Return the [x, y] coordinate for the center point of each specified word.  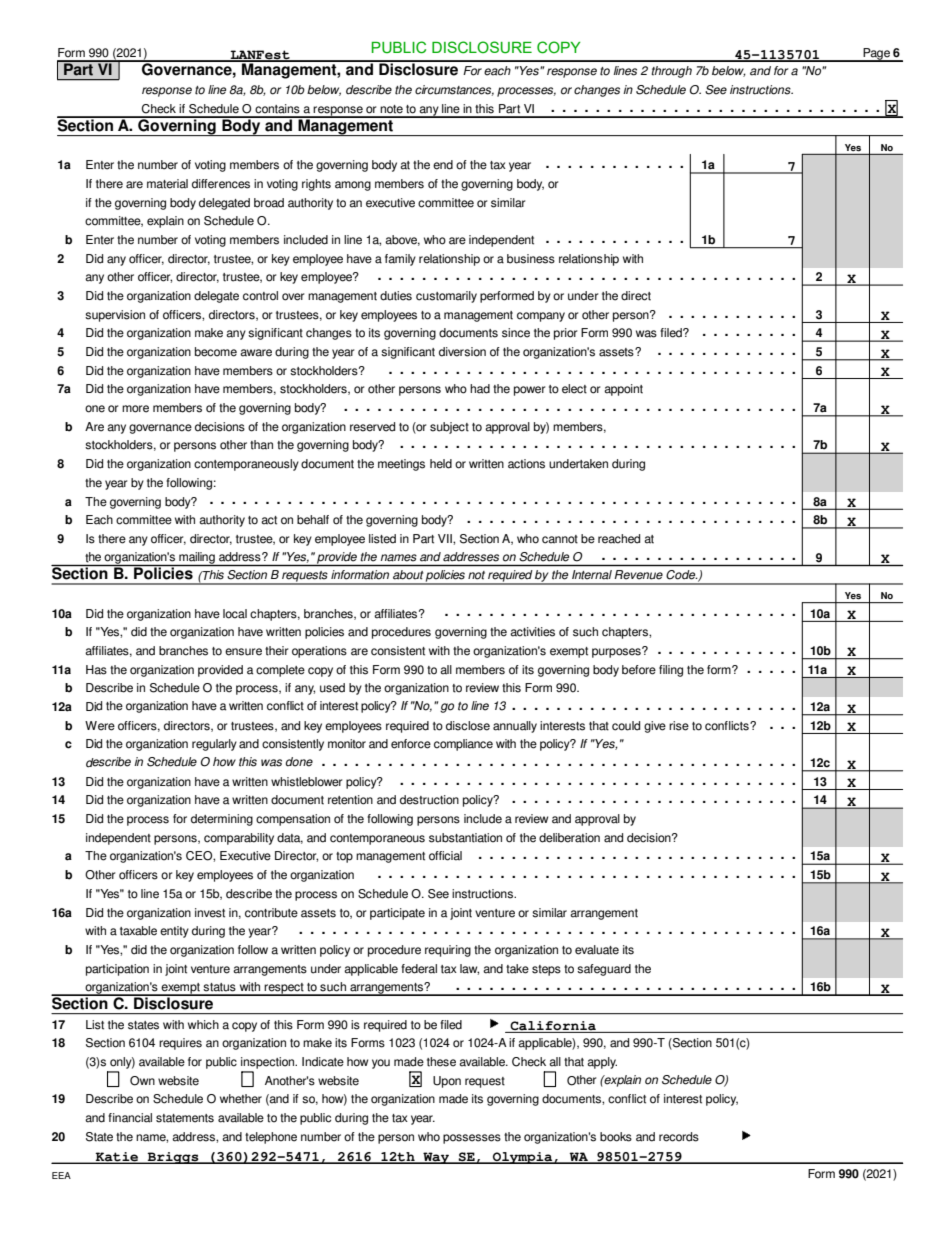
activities [532, 632]
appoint [623, 390]
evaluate [597, 950]
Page [876, 55]
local [235, 614]
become [216, 352]
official [445, 856]
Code [681, 574]
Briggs [173, 1158]
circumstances [454, 90]
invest [210, 913]
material [167, 184]
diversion [462, 352]
